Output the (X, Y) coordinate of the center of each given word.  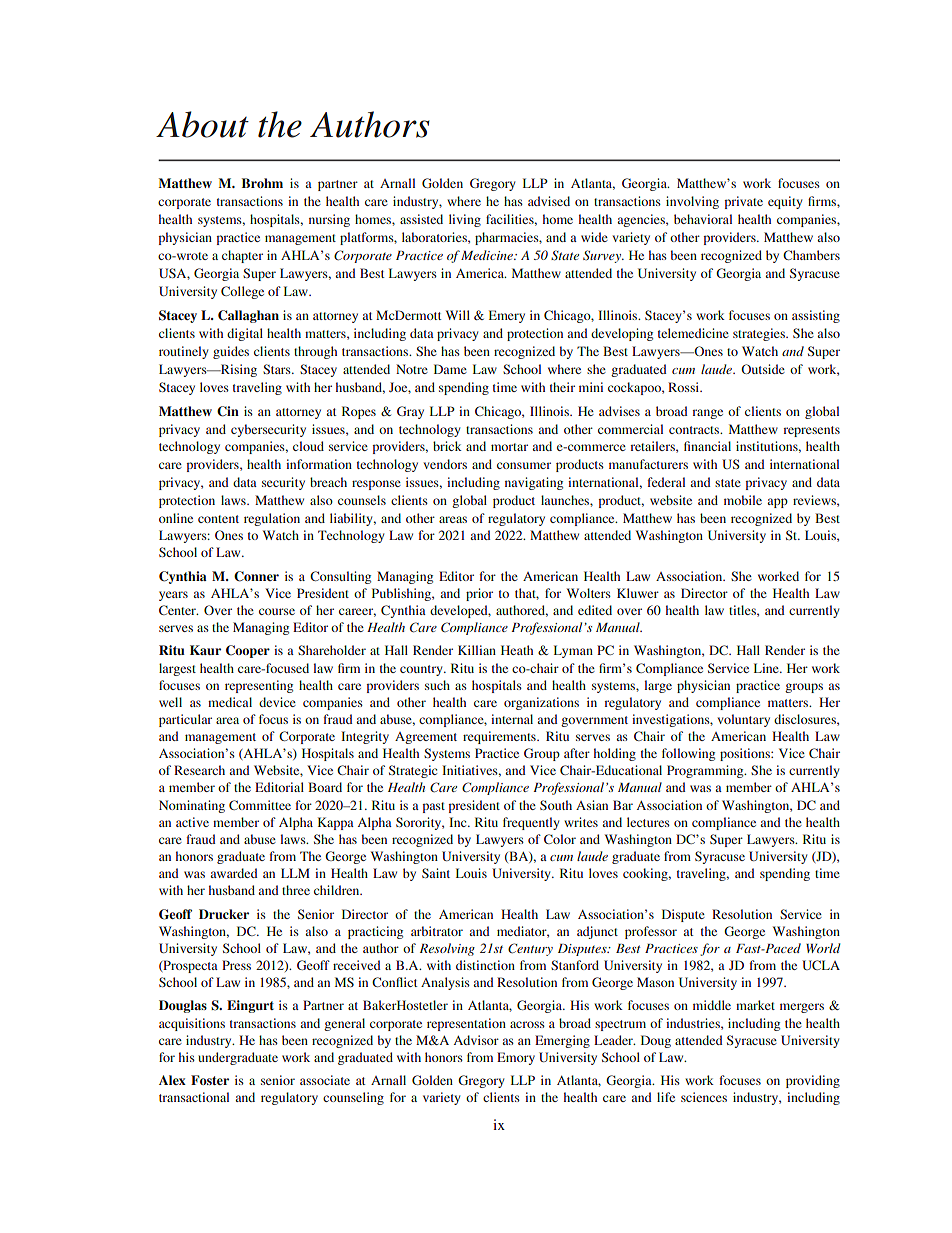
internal (512, 719)
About (202, 124)
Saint (436, 873)
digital (245, 334)
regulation (272, 519)
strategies (760, 334)
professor (651, 932)
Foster (210, 1080)
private (743, 202)
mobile (743, 500)
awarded (234, 873)
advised (549, 201)
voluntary (743, 720)
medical (230, 702)
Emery (507, 316)
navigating (534, 483)
